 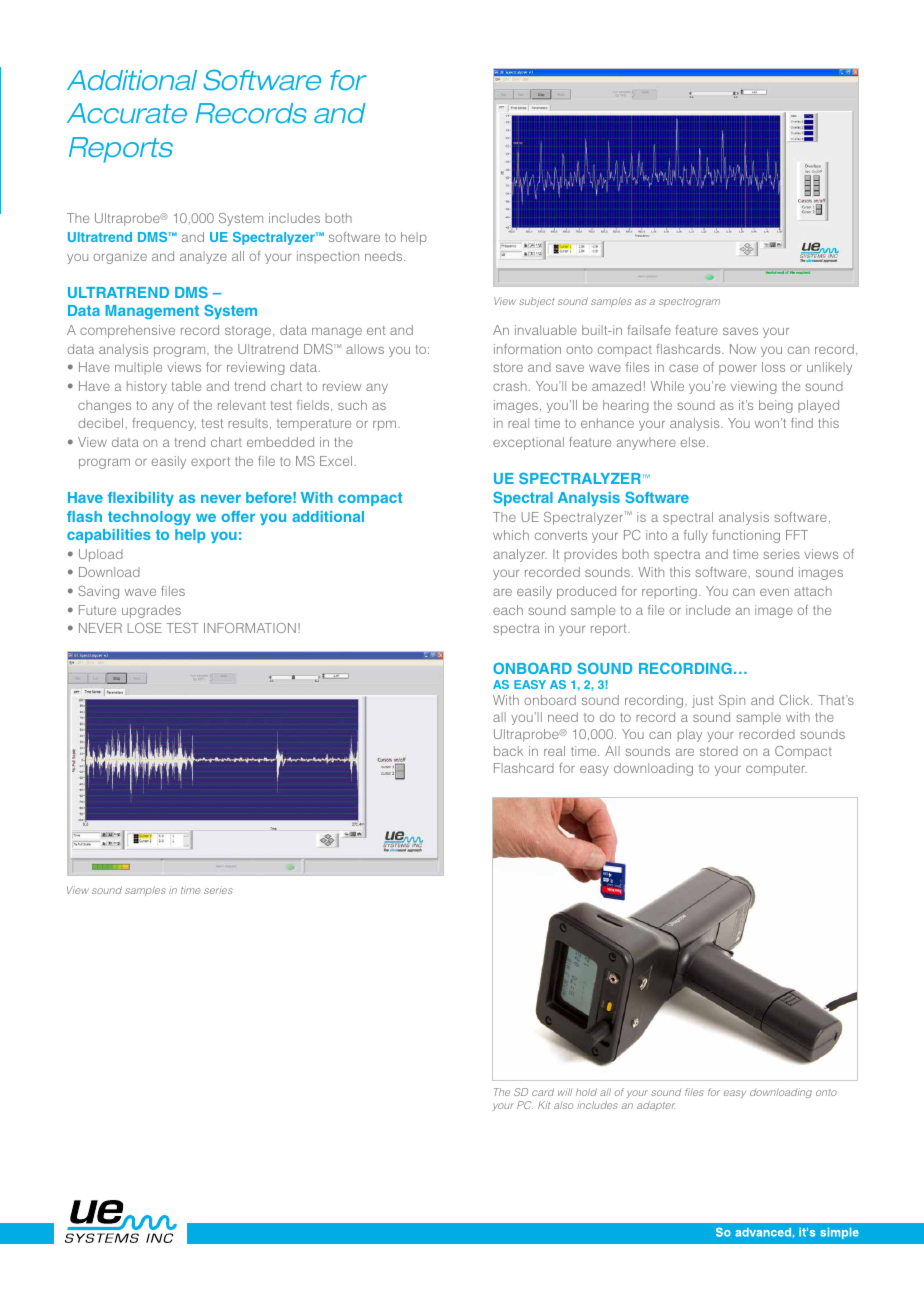 I want to click on spectrogram, so click(x=689, y=302).
